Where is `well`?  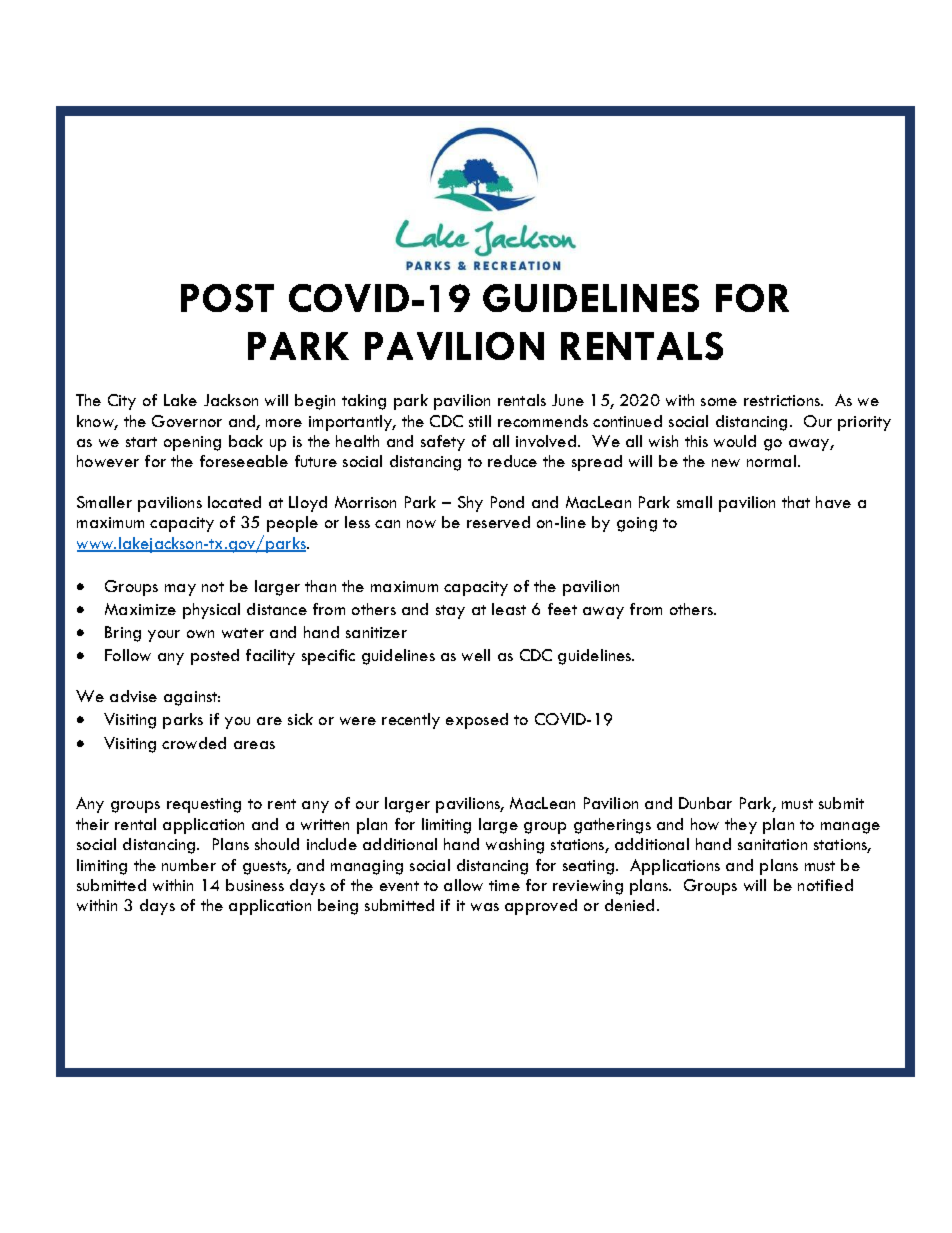
well is located at coordinates (476, 655).
